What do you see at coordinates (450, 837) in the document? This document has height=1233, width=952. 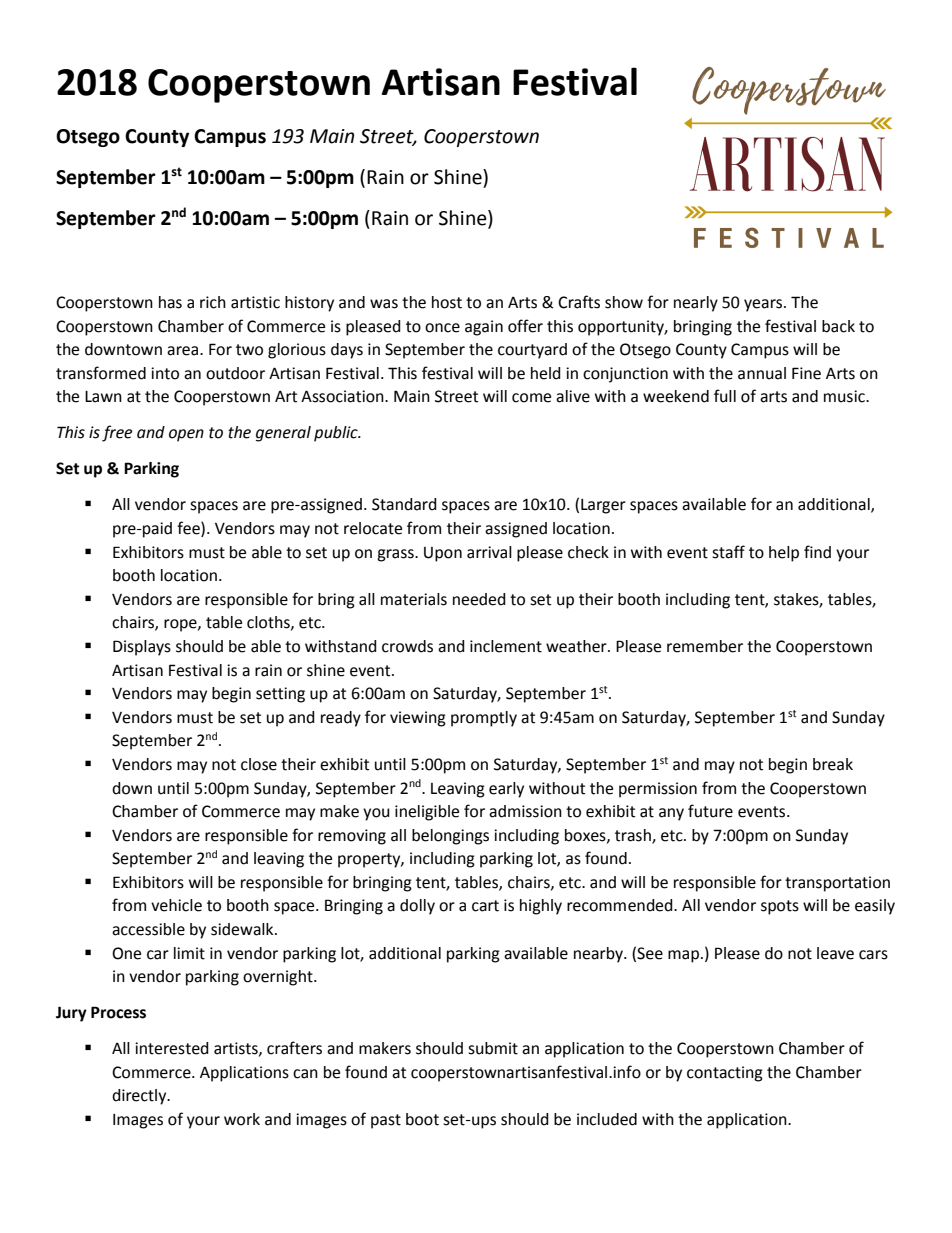 I see `belongings` at bounding box center [450, 837].
